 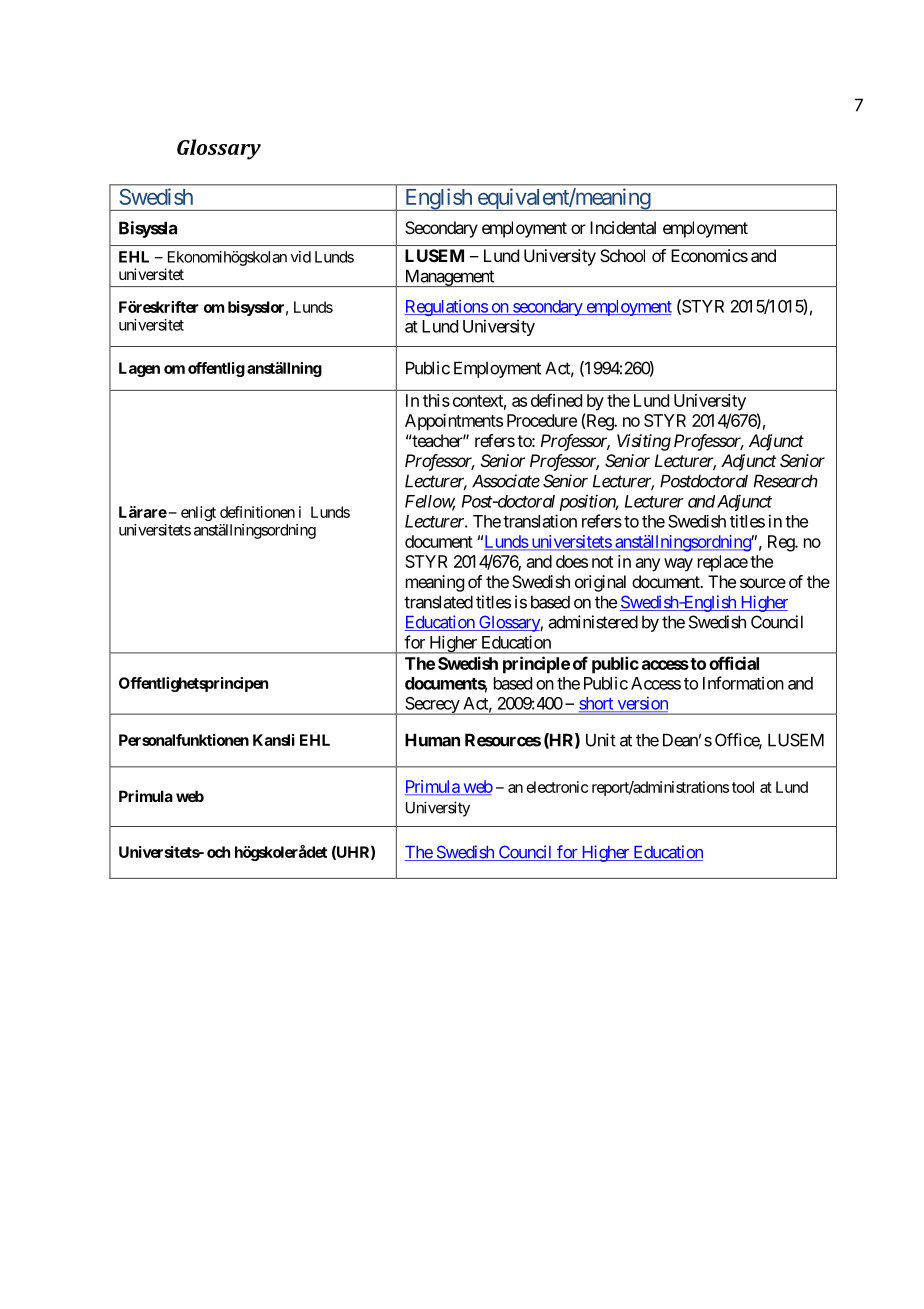 I want to click on definitionen, so click(x=257, y=512).
